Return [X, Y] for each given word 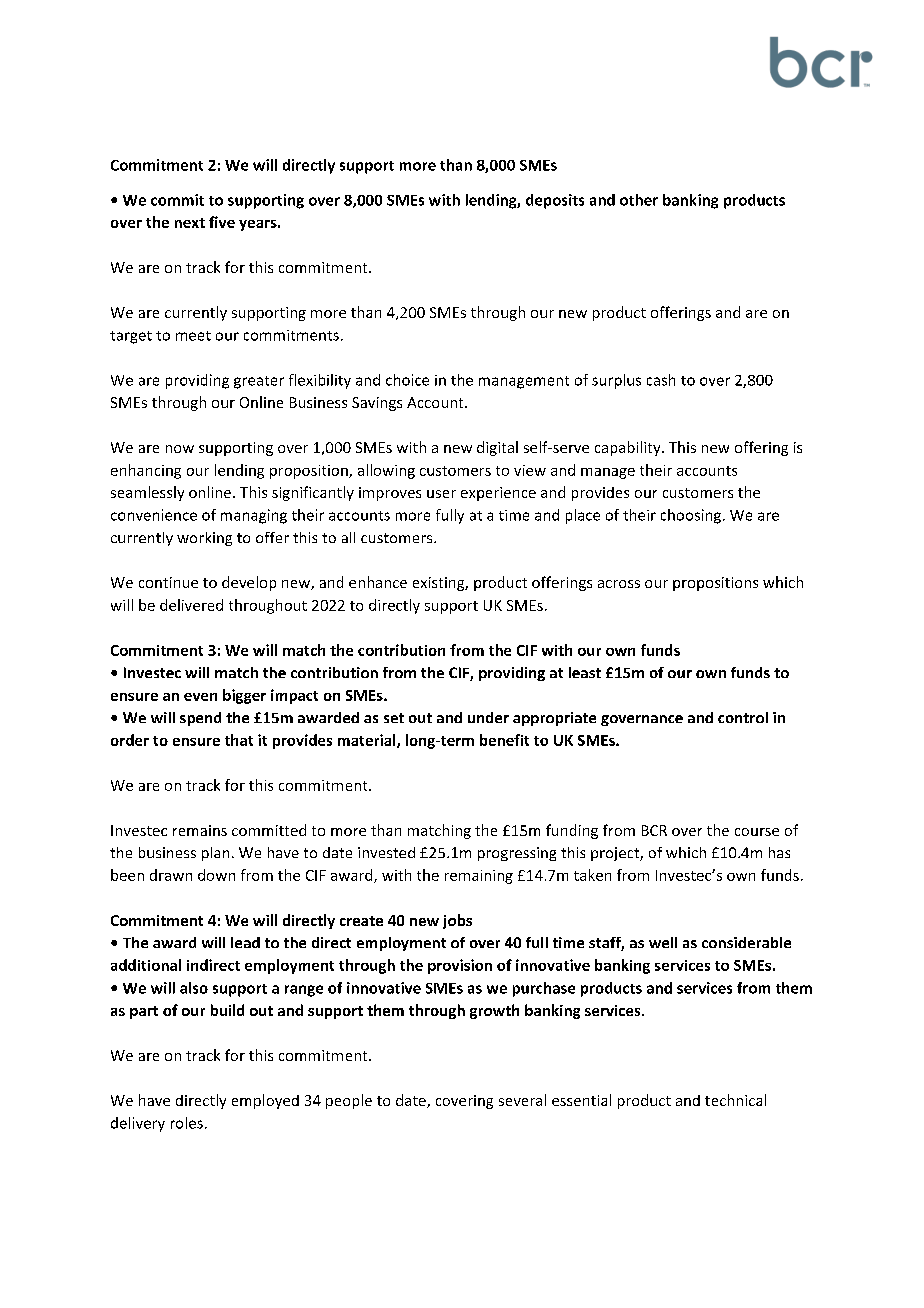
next [190, 223]
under [488, 717]
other [639, 200]
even [200, 697]
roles [187, 1123]
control [743, 717]
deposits [555, 201]
